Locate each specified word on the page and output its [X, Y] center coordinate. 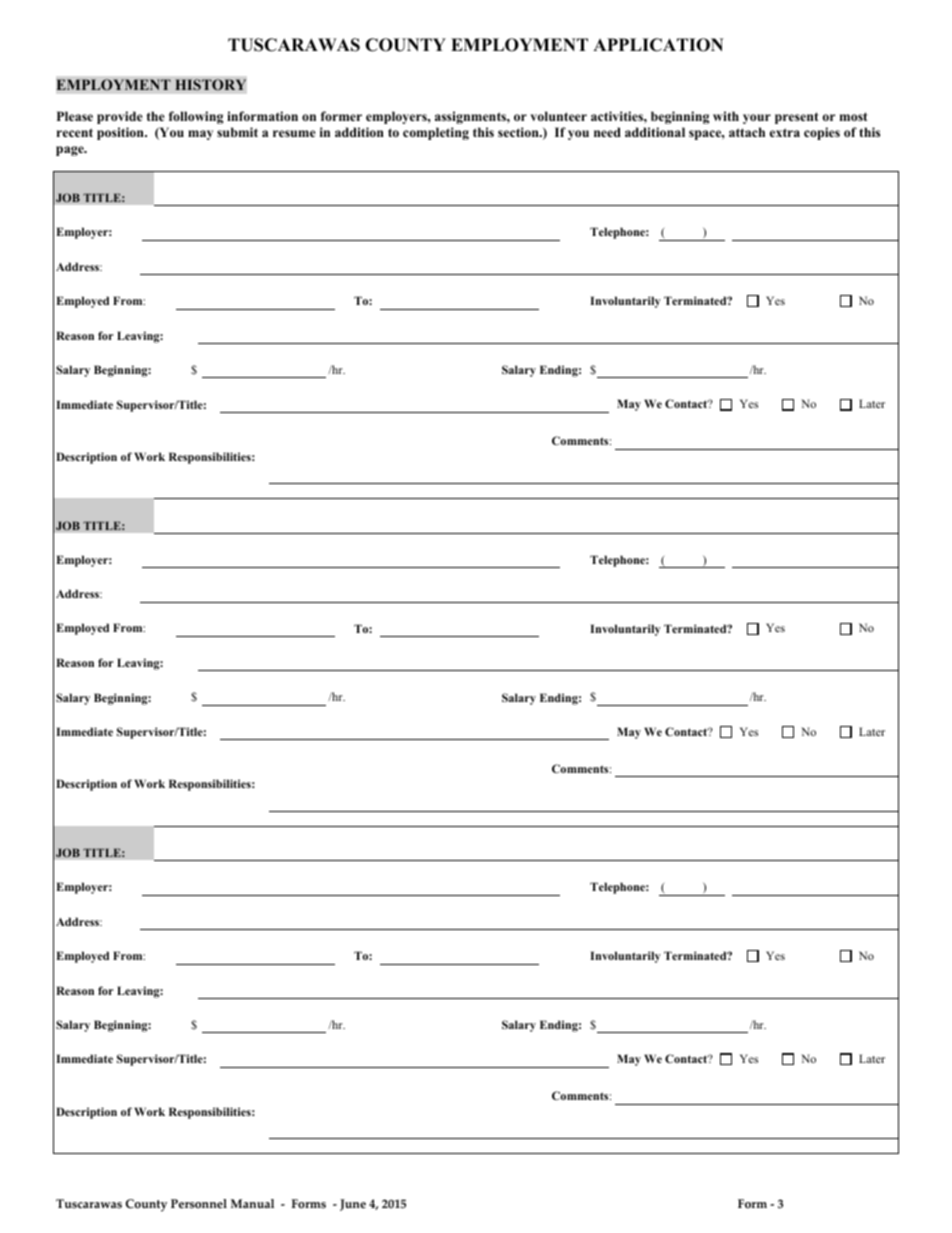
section [519, 132]
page [71, 151]
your [757, 119]
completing [436, 133]
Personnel [199, 1204]
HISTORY [211, 85]
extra [785, 132]
